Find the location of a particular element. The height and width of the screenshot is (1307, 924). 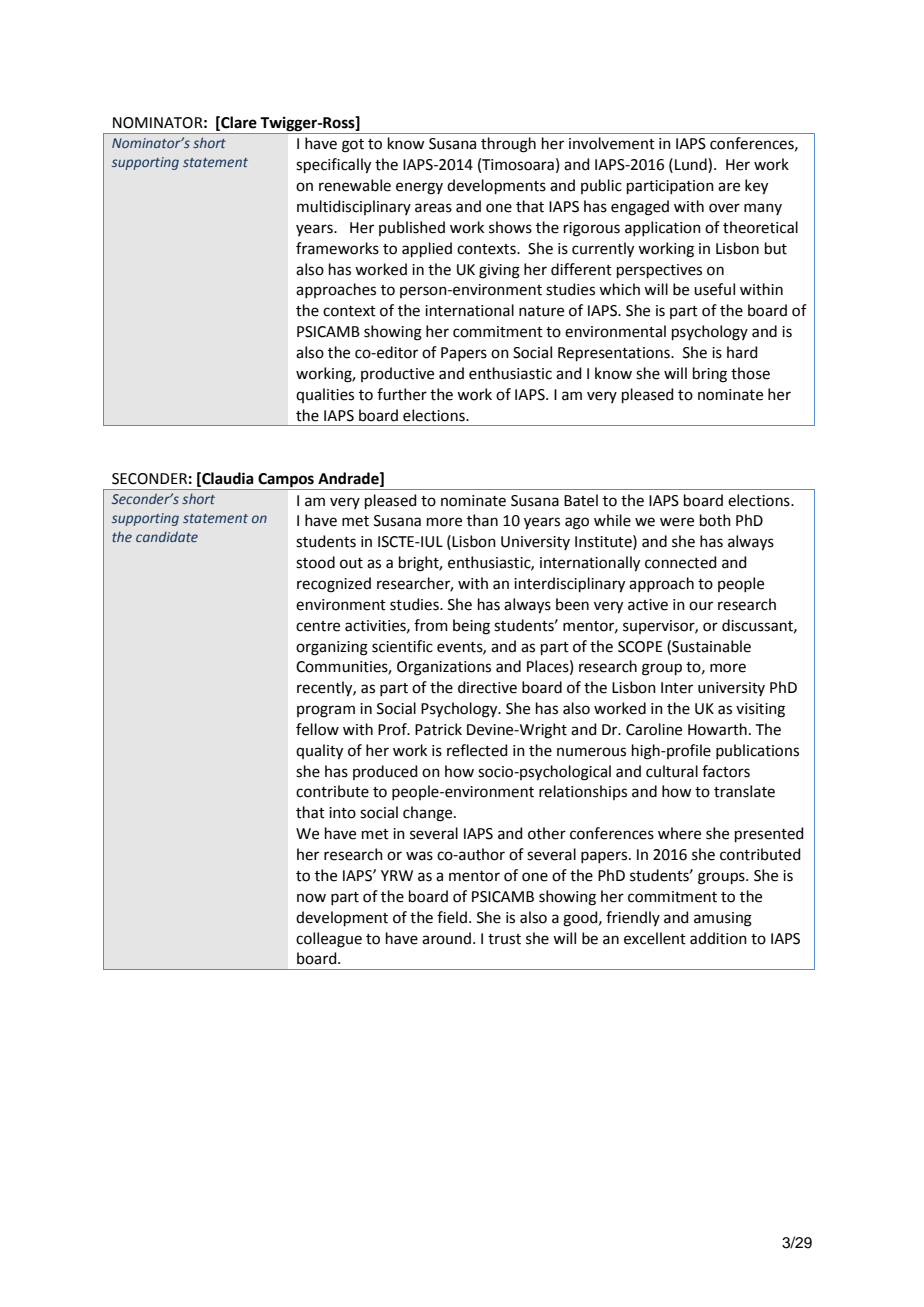

amusing is located at coordinates (723, 919).
